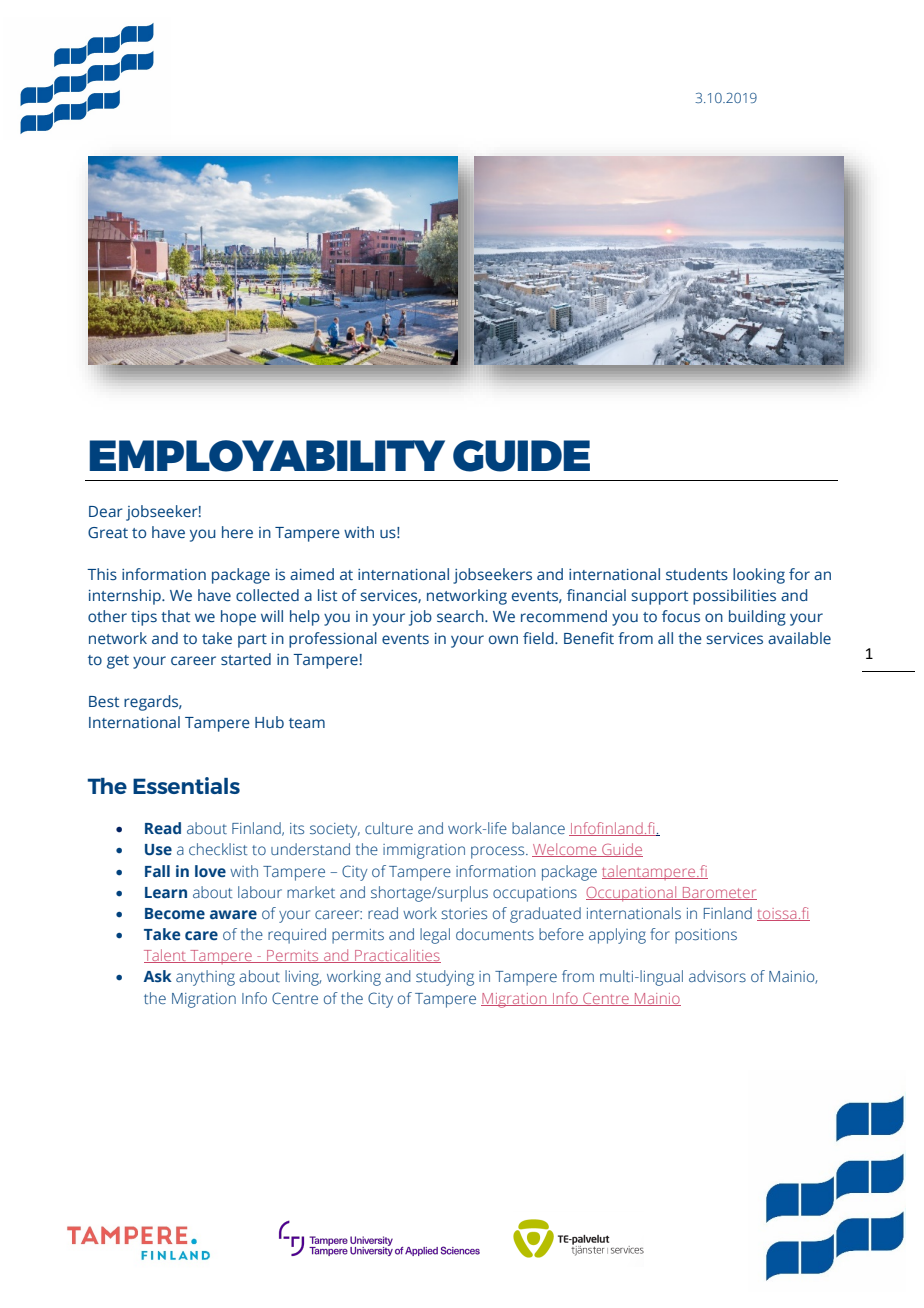 The width and height of the screenshot is (924, 1308). What do you see at coordinates (445, 978) in the screenshot?
I see `studying` at bounding box center [445, 978].
